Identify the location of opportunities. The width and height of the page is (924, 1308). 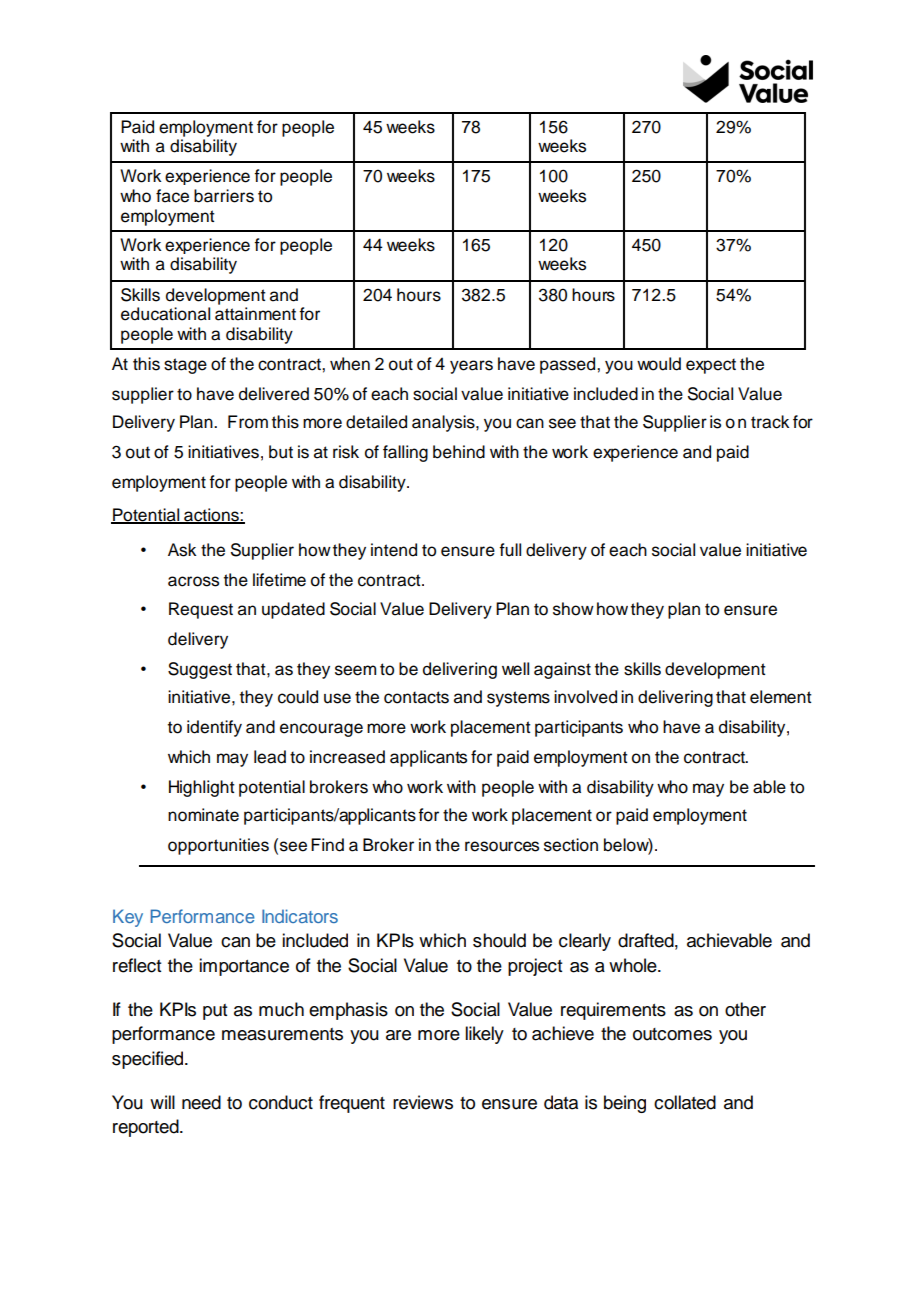
(218, 846).
